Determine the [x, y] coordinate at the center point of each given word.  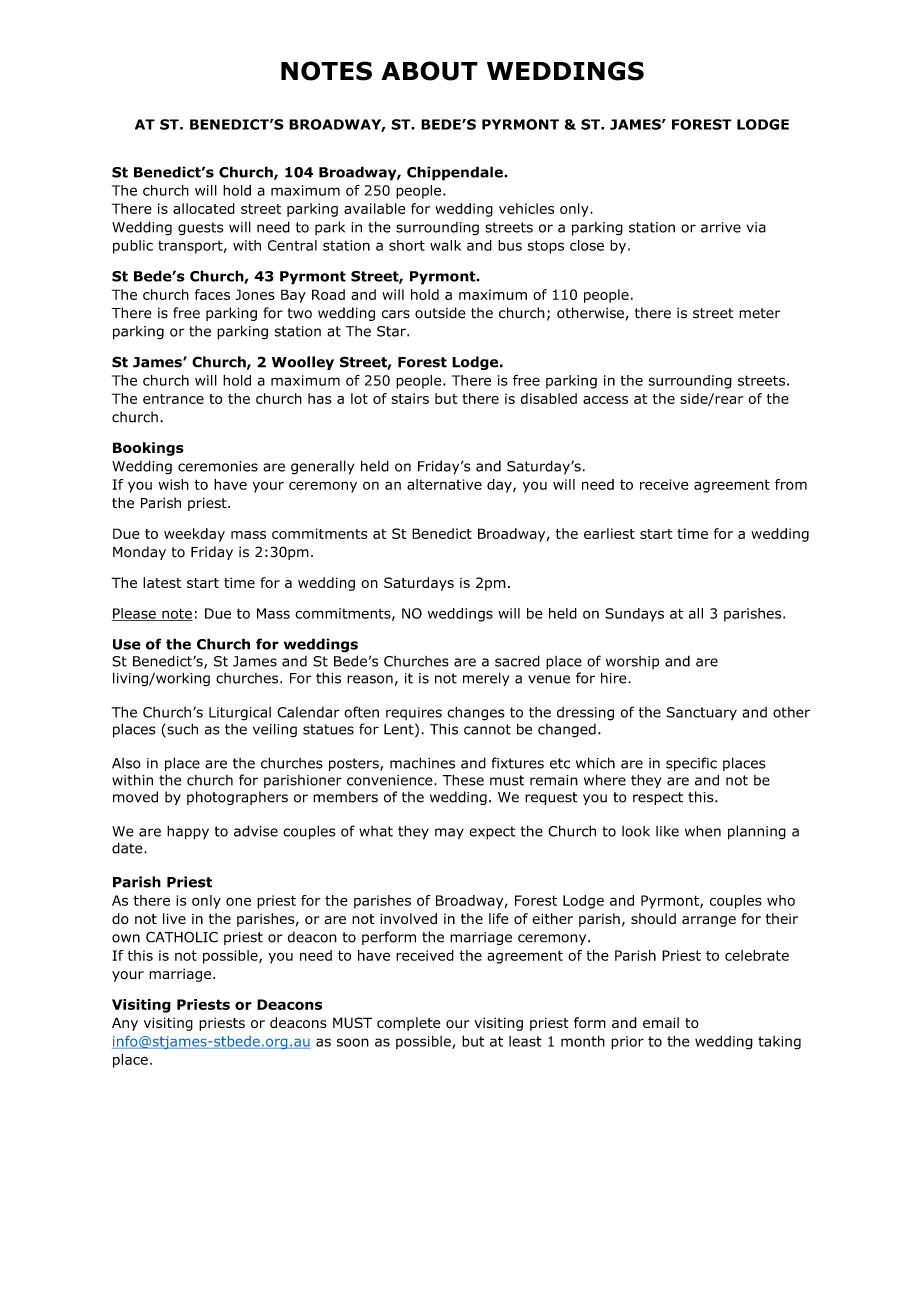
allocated [204, 208]
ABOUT [429, 71]
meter [759, 313]
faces [212, 294]
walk [445, 245]
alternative [444, 484]
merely [486, 679]
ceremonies [218, 466]
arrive [721, 227]
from [791, 484]
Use [127, 644]
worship [633, 662]
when [703, 831]
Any [125, 1024]
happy [188, 832]
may [449, 834]
